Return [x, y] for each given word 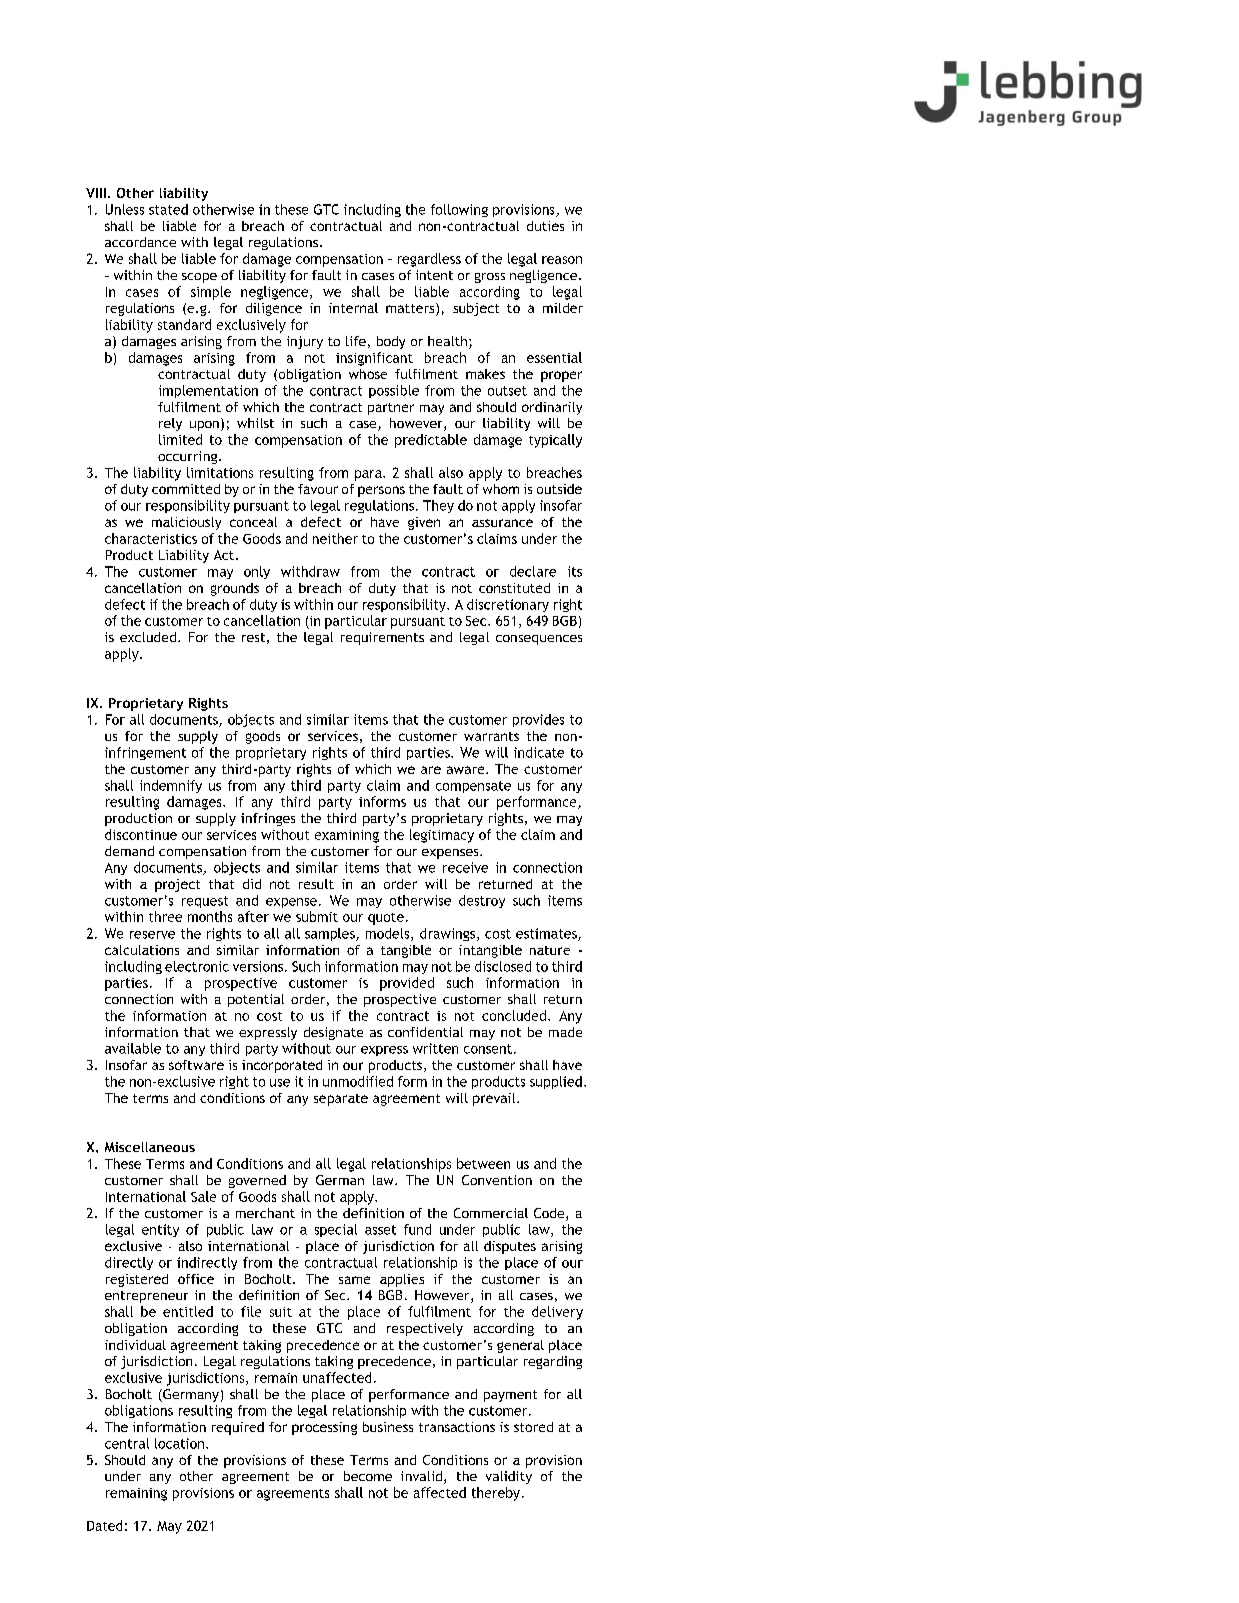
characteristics [151, 538]
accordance [140, 242]
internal [353, 308]
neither [335, 538]
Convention [497, 1180]
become [368, 1476]
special [336, 1230]
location [179, 1443]
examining [347, 836]
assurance [502, 523]
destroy [482, 901]
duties [545, 226]
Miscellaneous [150, 1147]
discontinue [141, 834]
